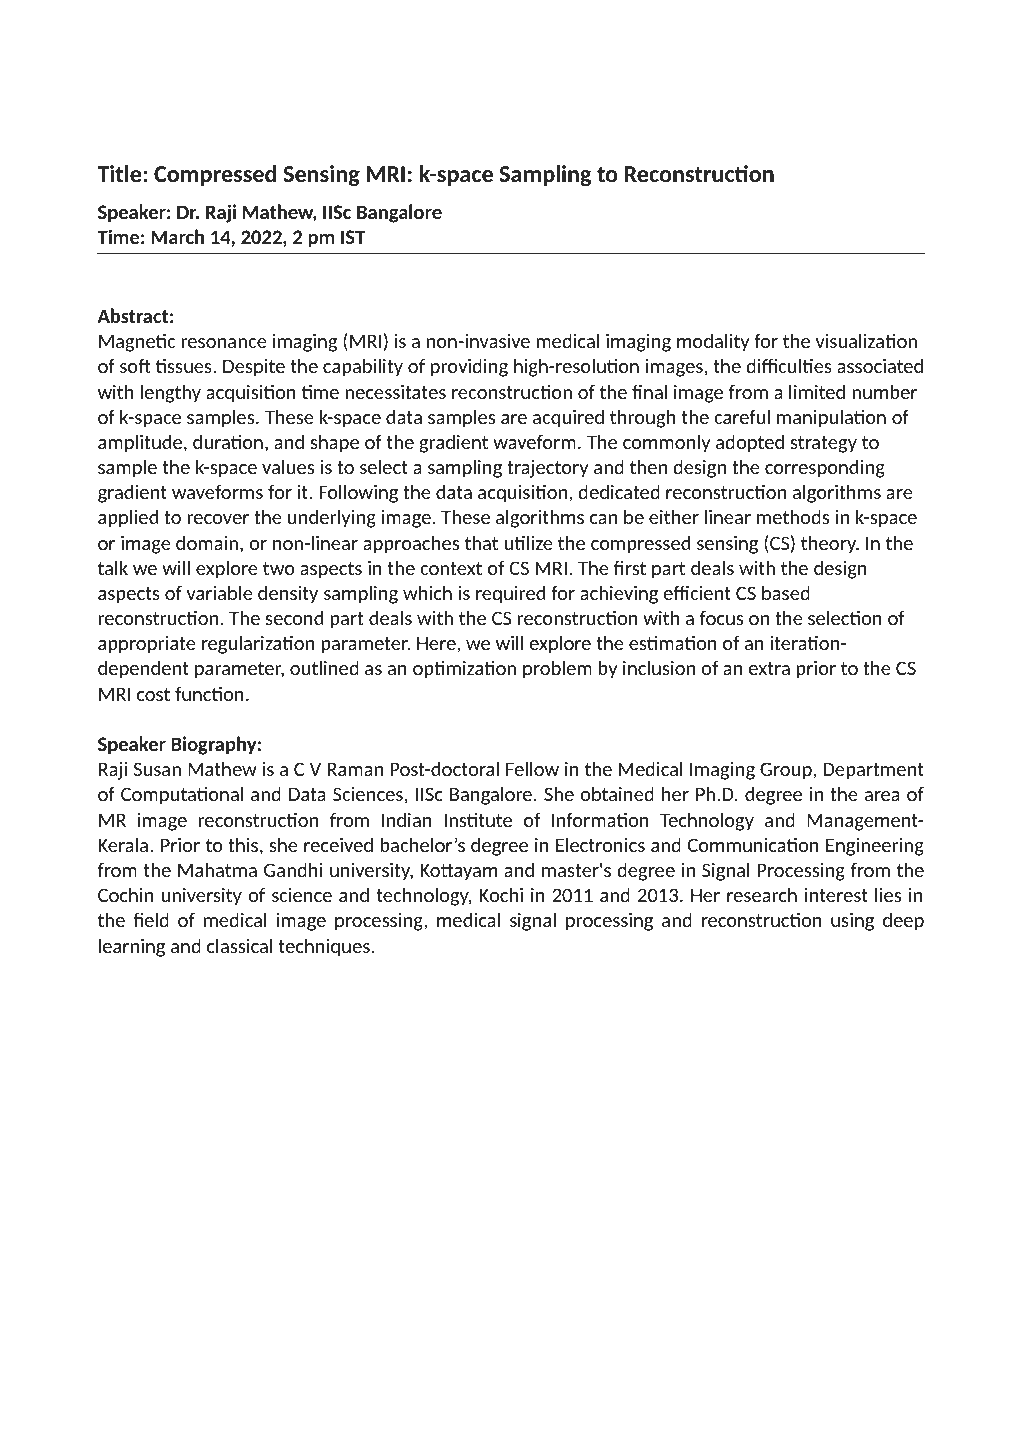 The image size is (1023, 1447). Describe the element at coordinates (852, 922) in the screenshot. I see `using` at that location.
